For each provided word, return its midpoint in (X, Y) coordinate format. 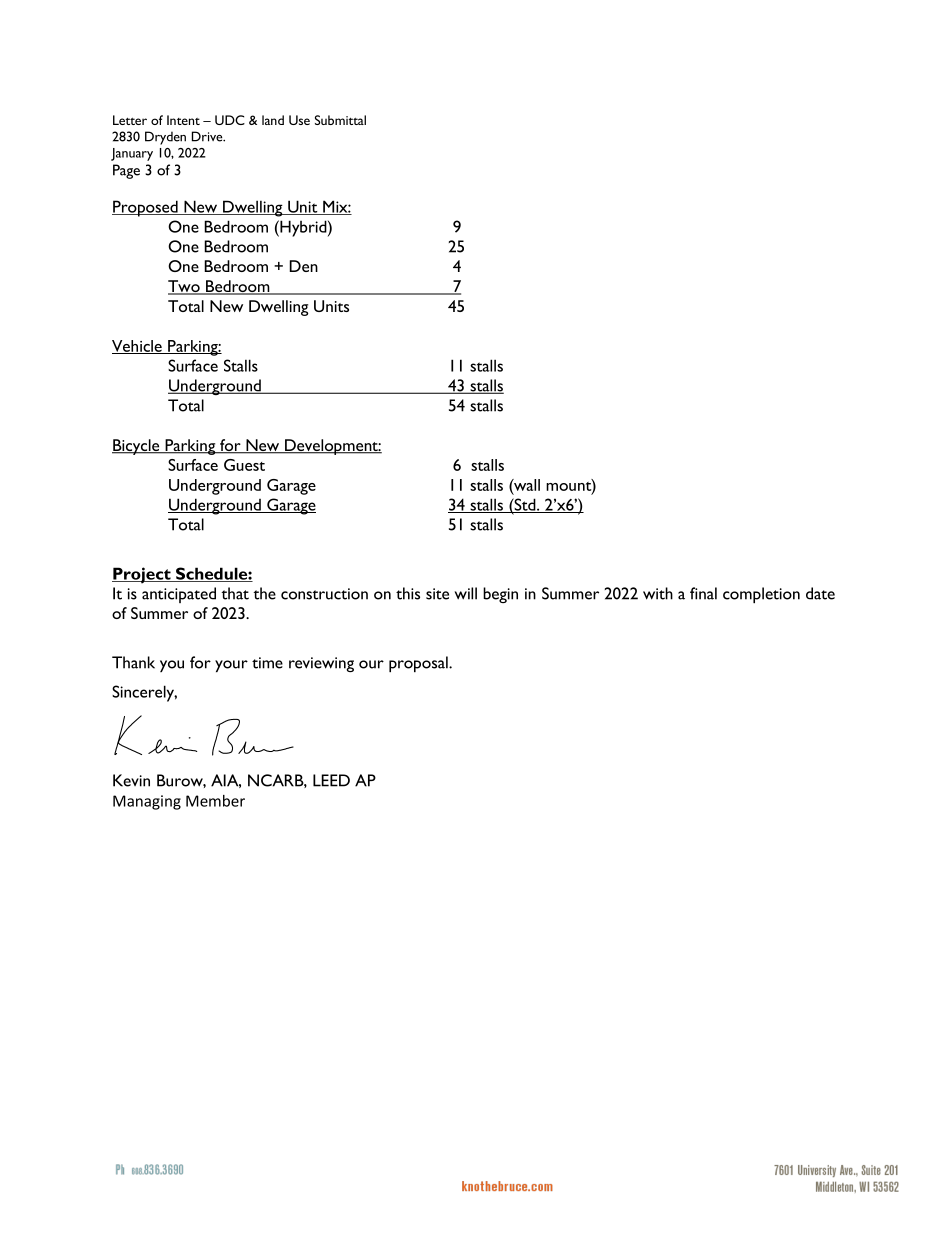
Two (185, 287)
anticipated (179, 595)
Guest (244, 465)
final (703, 593)
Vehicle (138, 347)
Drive (208, 136)
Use (299, 120)
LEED (331, 780)
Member (215, 801)
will (466, 593)
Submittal (340, 120)
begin (500, 595)
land (273, 120)
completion (761, 595)
